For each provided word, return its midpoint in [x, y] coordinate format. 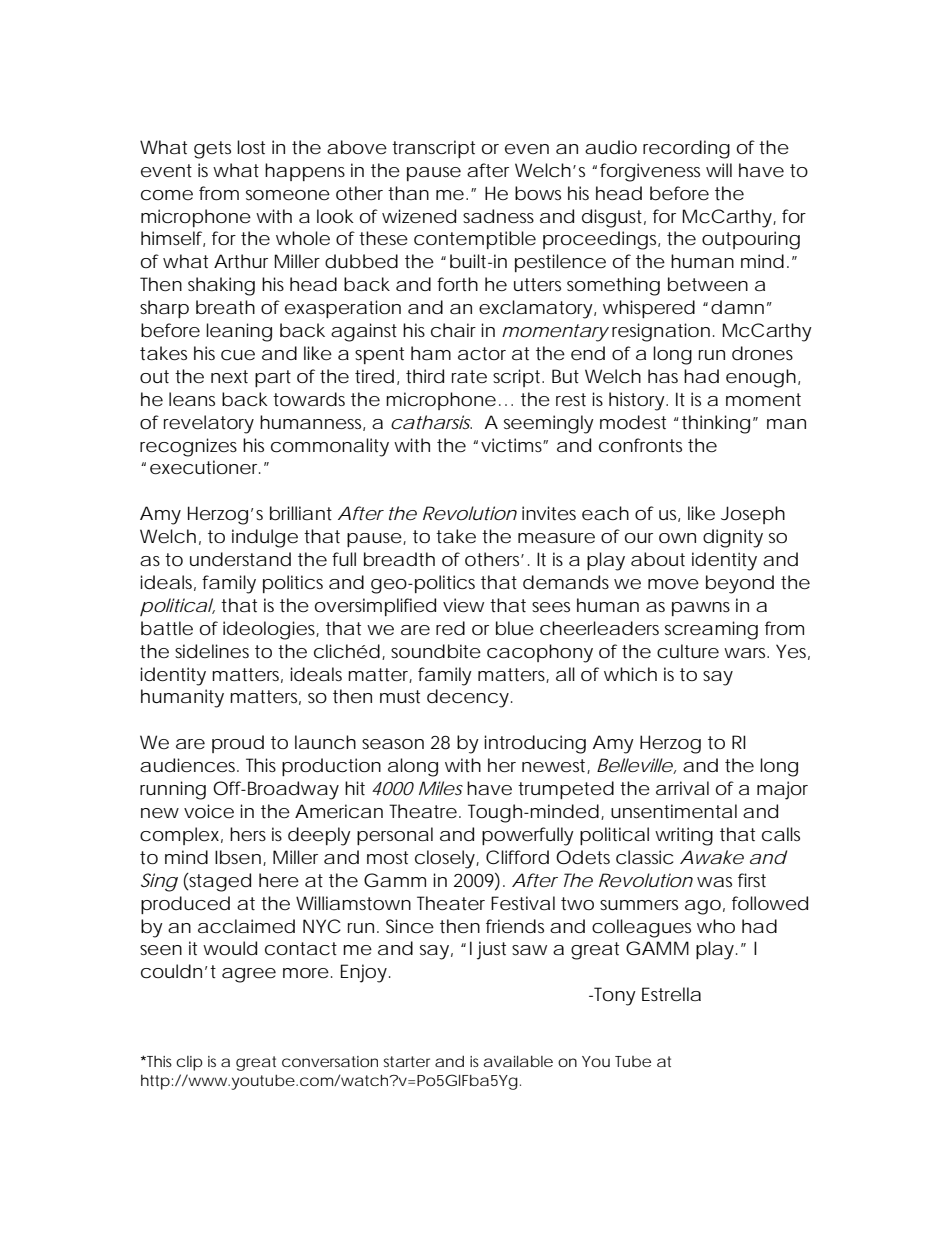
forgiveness [650, 172]
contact [301, 949]
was [714, 882]
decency [468, 698]
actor [482, 354]
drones [762, 353]
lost [251, 147]
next [229, 376]
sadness [498, 216]
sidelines [212, 651]
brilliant [301, 513]
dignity [733, 538]
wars [746, 653]
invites [549, 513]
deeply [319, 836]
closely [445, 859]
